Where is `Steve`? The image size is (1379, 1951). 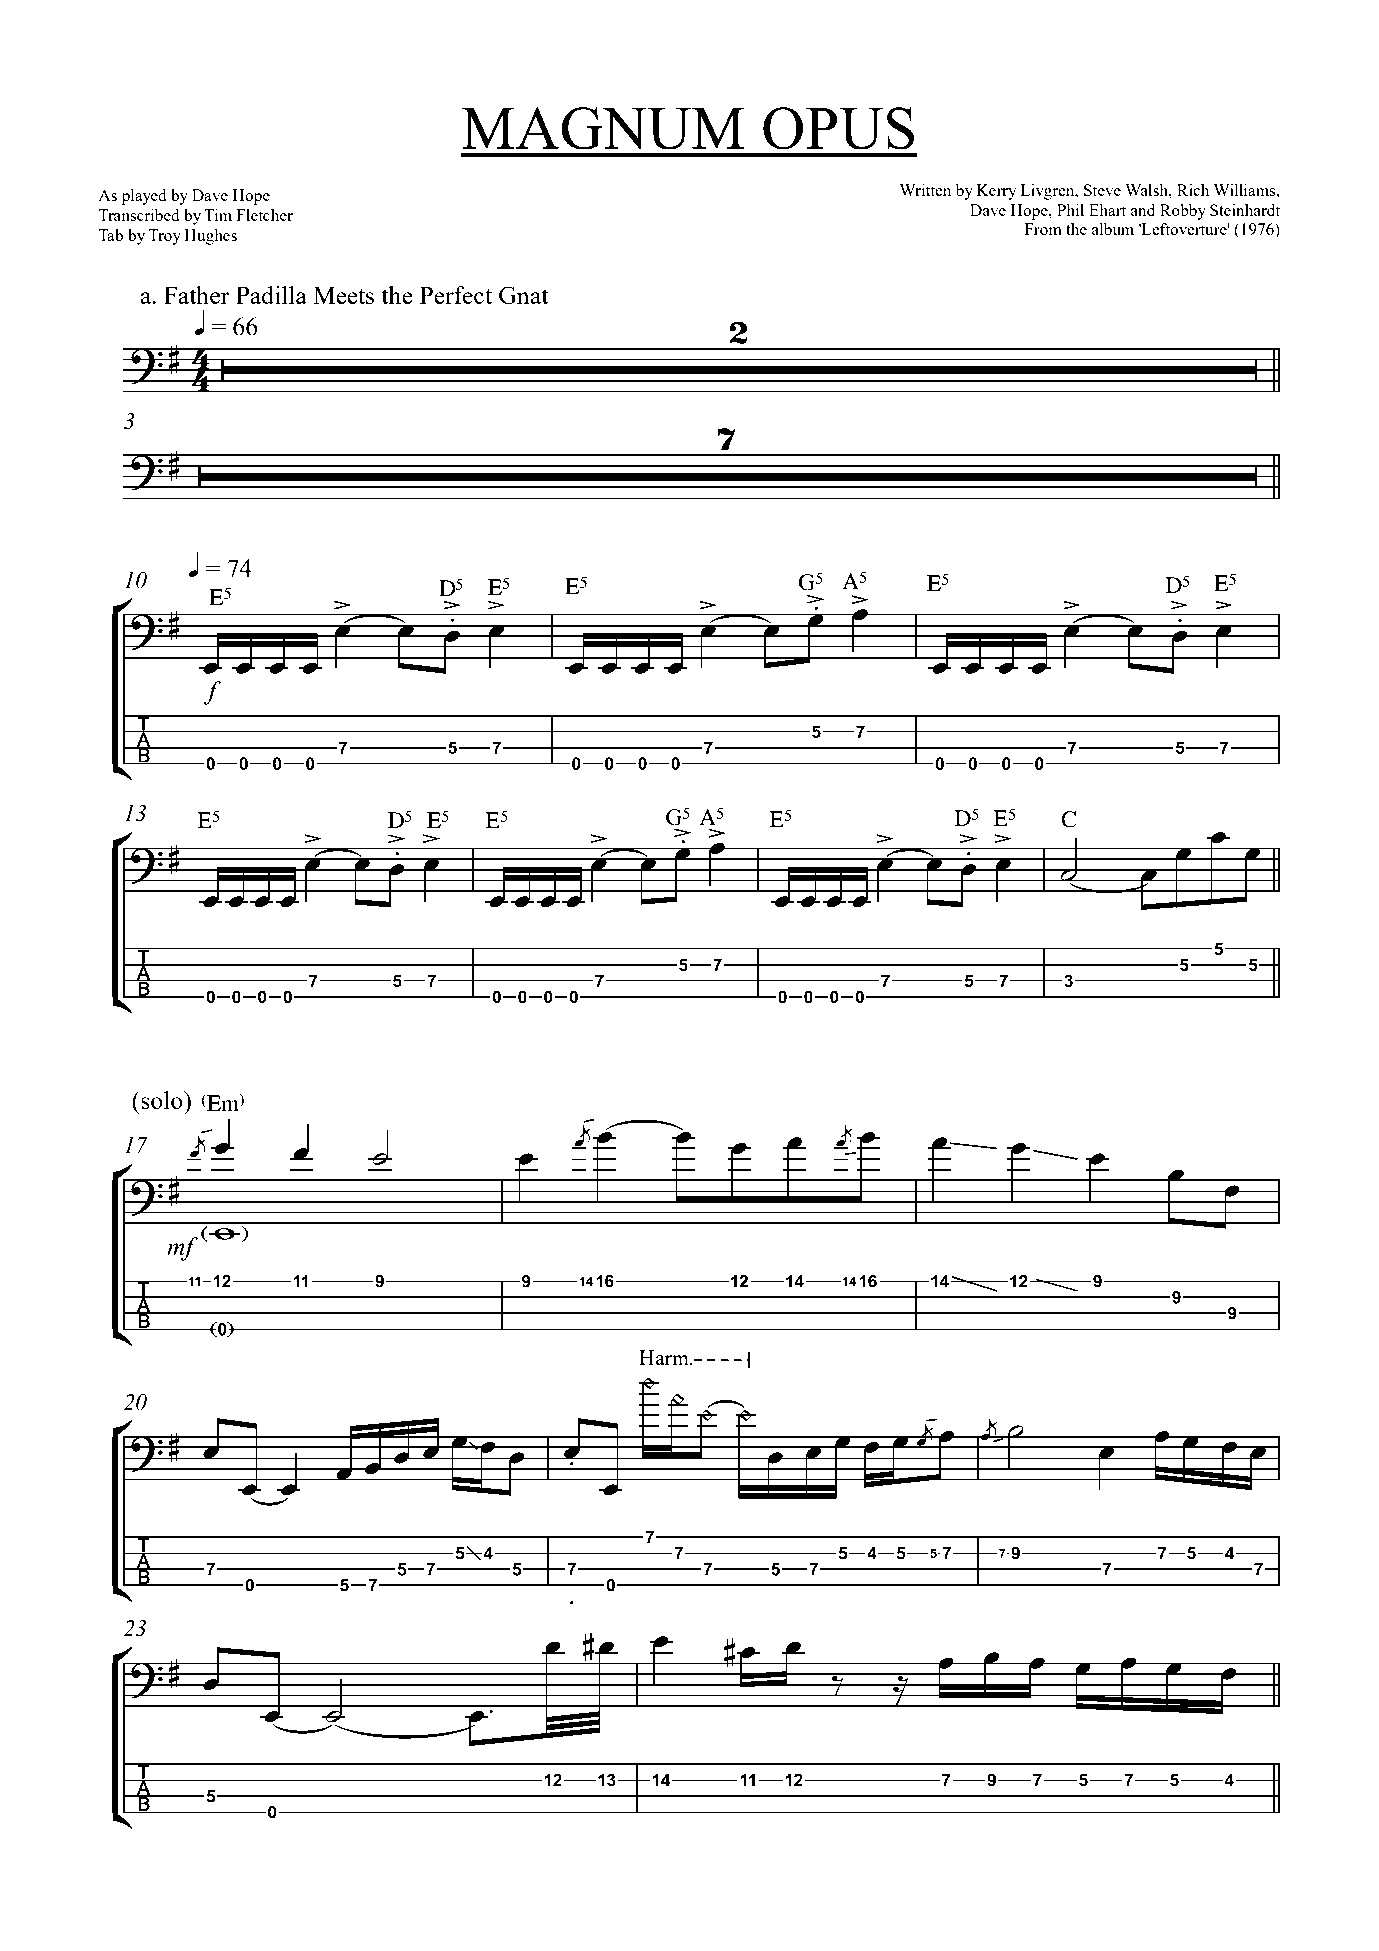 Steve is located at coordinates (1102, 190).
